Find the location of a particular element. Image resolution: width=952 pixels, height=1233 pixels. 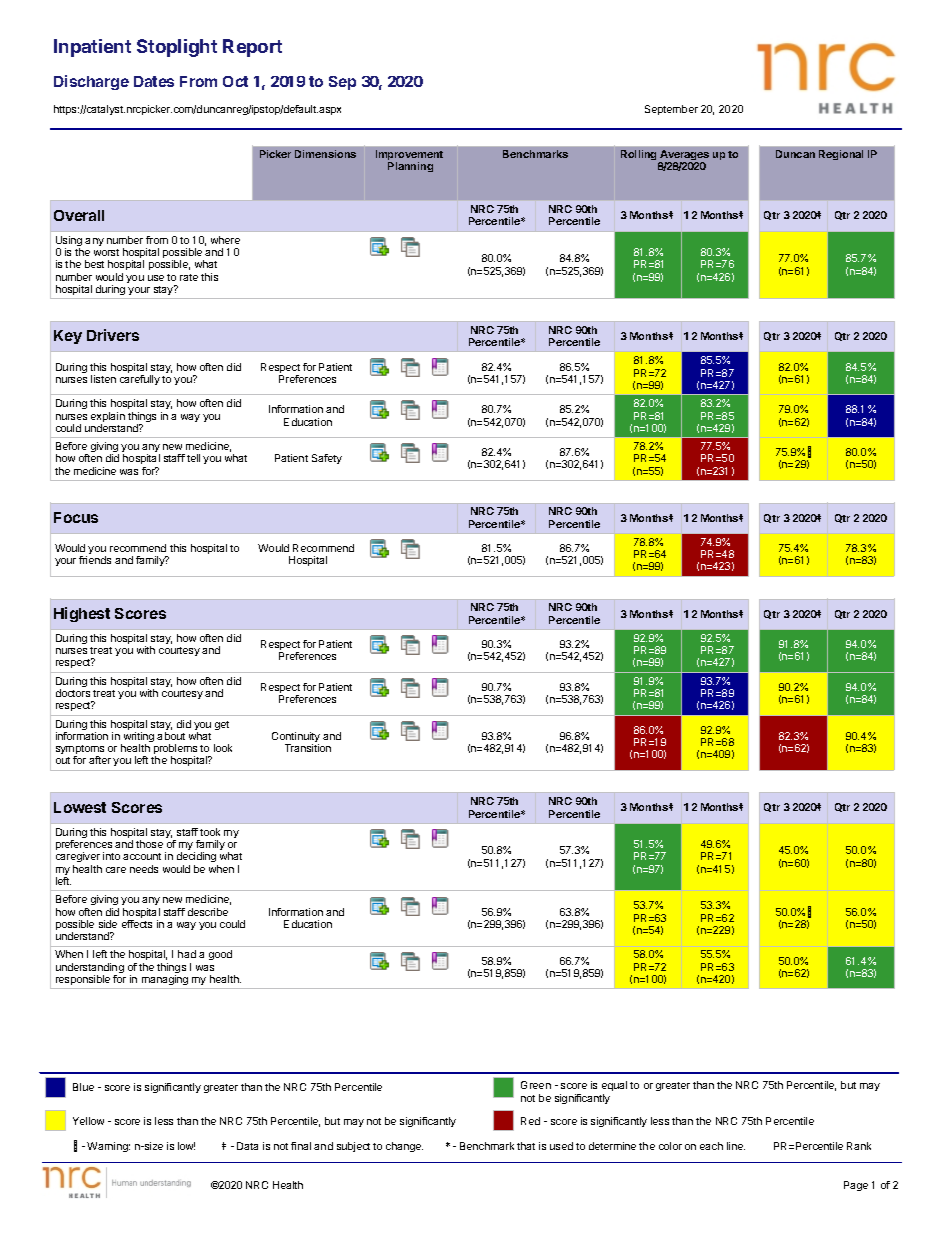

Dates is located at coordinates (154, 81).
